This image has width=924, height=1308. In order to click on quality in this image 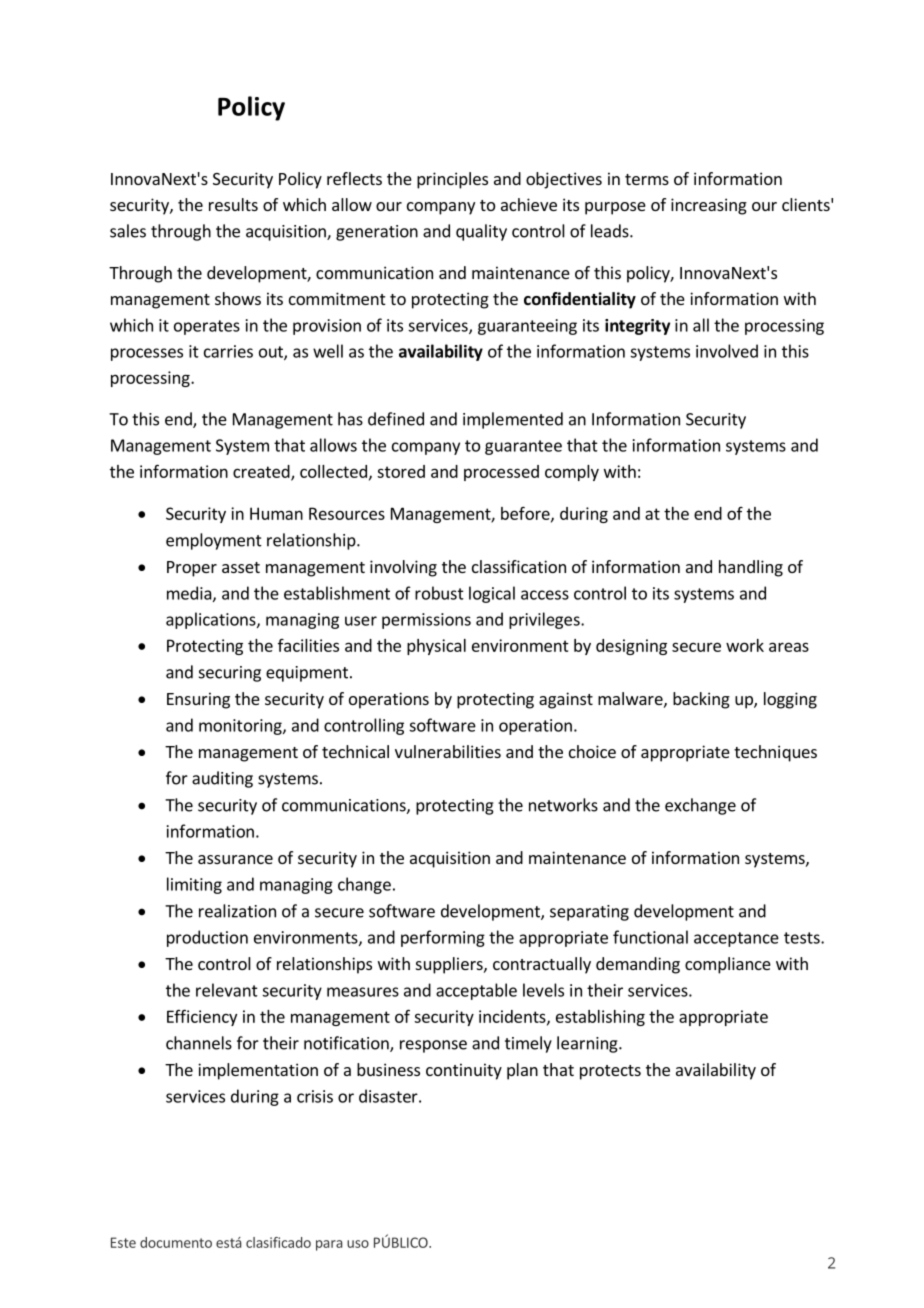, I will do `click(481, 232)`.
